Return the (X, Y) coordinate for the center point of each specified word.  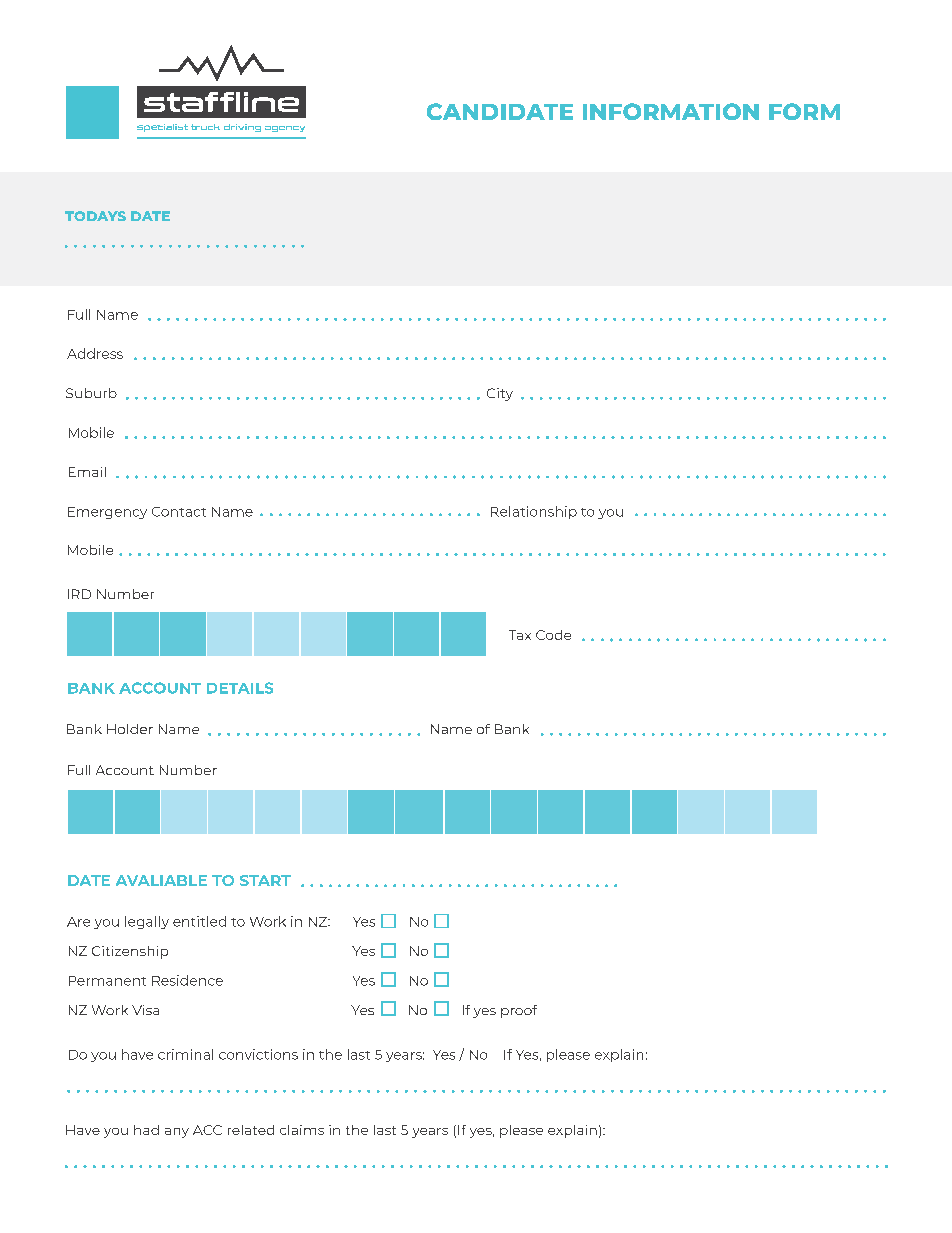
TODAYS (95, 216)
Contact (179, 512)
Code (553, 635)
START (265, 880)
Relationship (534, 512)
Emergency (107, 513)
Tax (520, 635)
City (500, 394)
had (146, 1130)
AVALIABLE (161, 880)
